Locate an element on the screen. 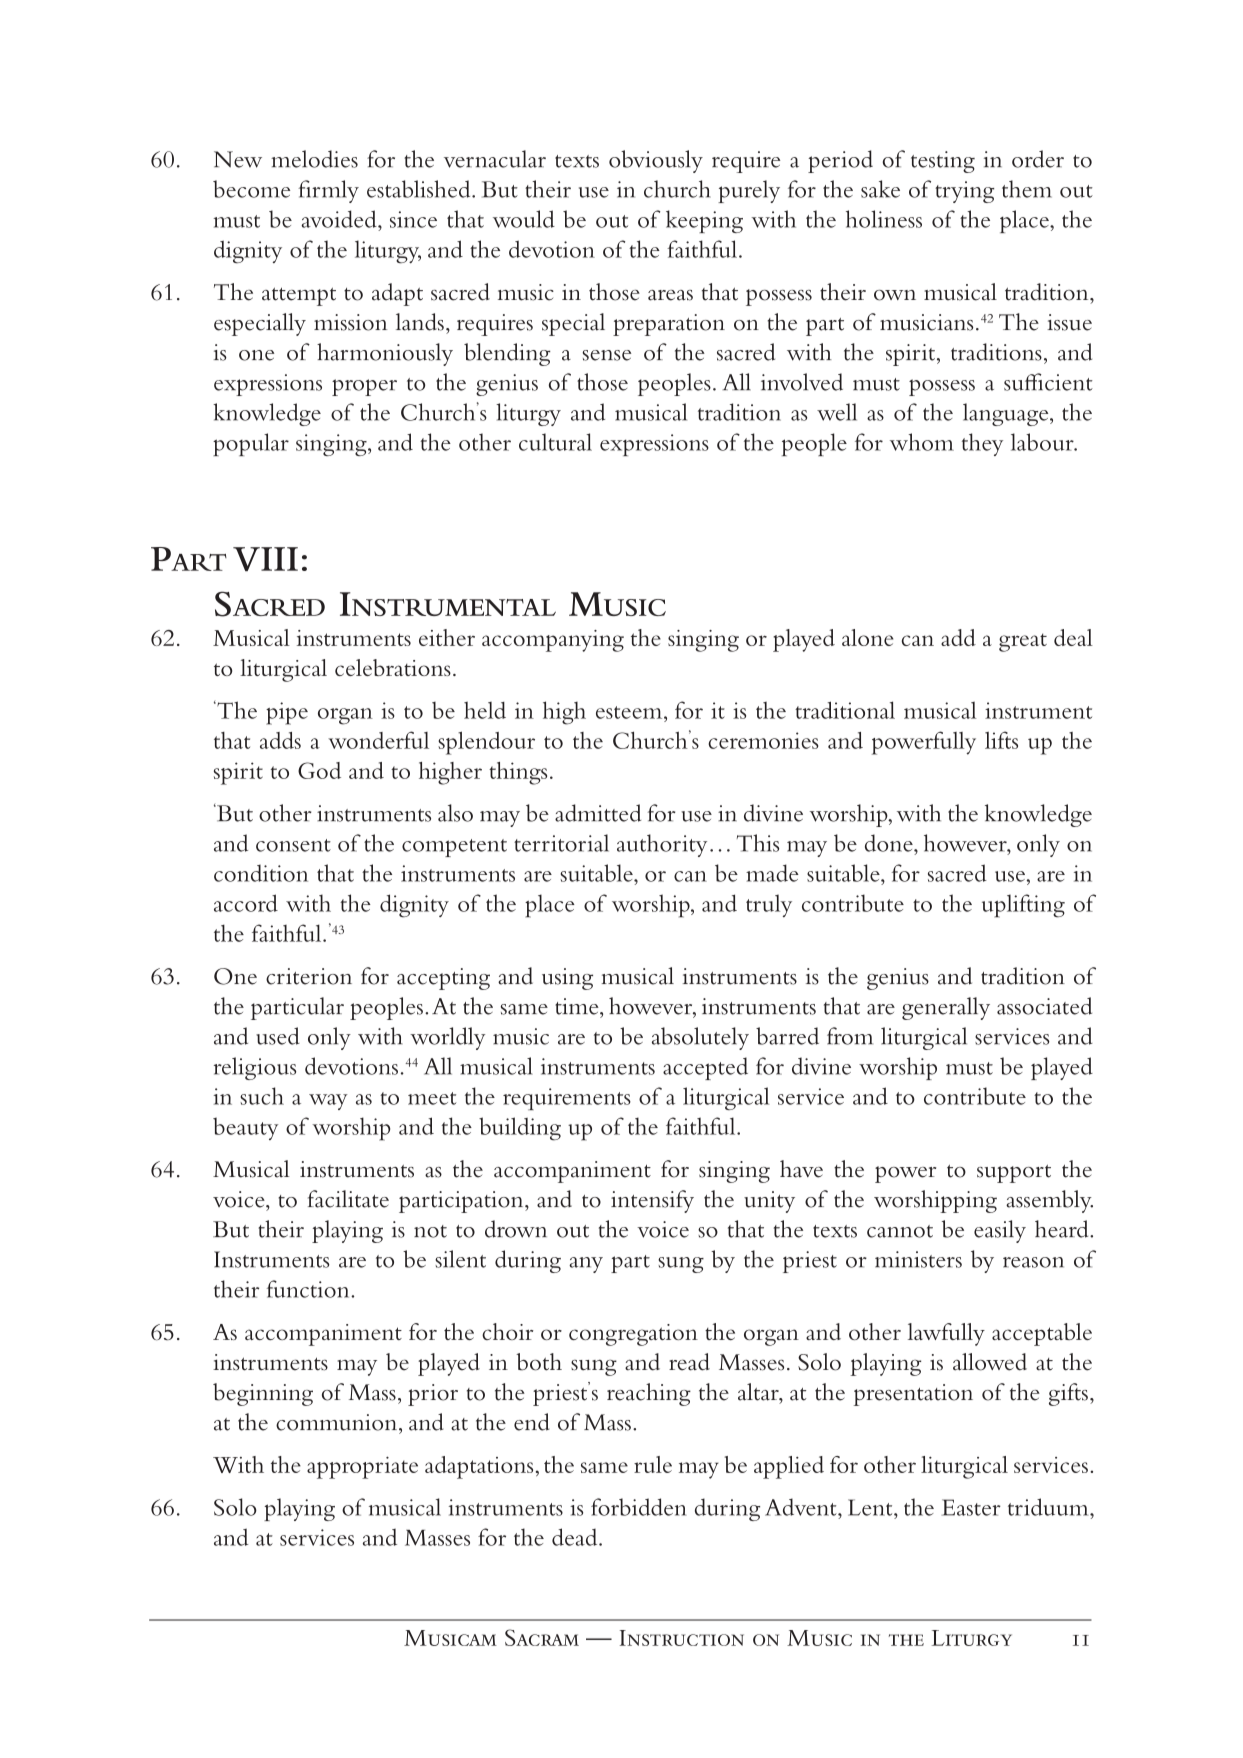 The height and width of the screenshot is (1758, 1243). firmly is located at coordinates (328, 191).
